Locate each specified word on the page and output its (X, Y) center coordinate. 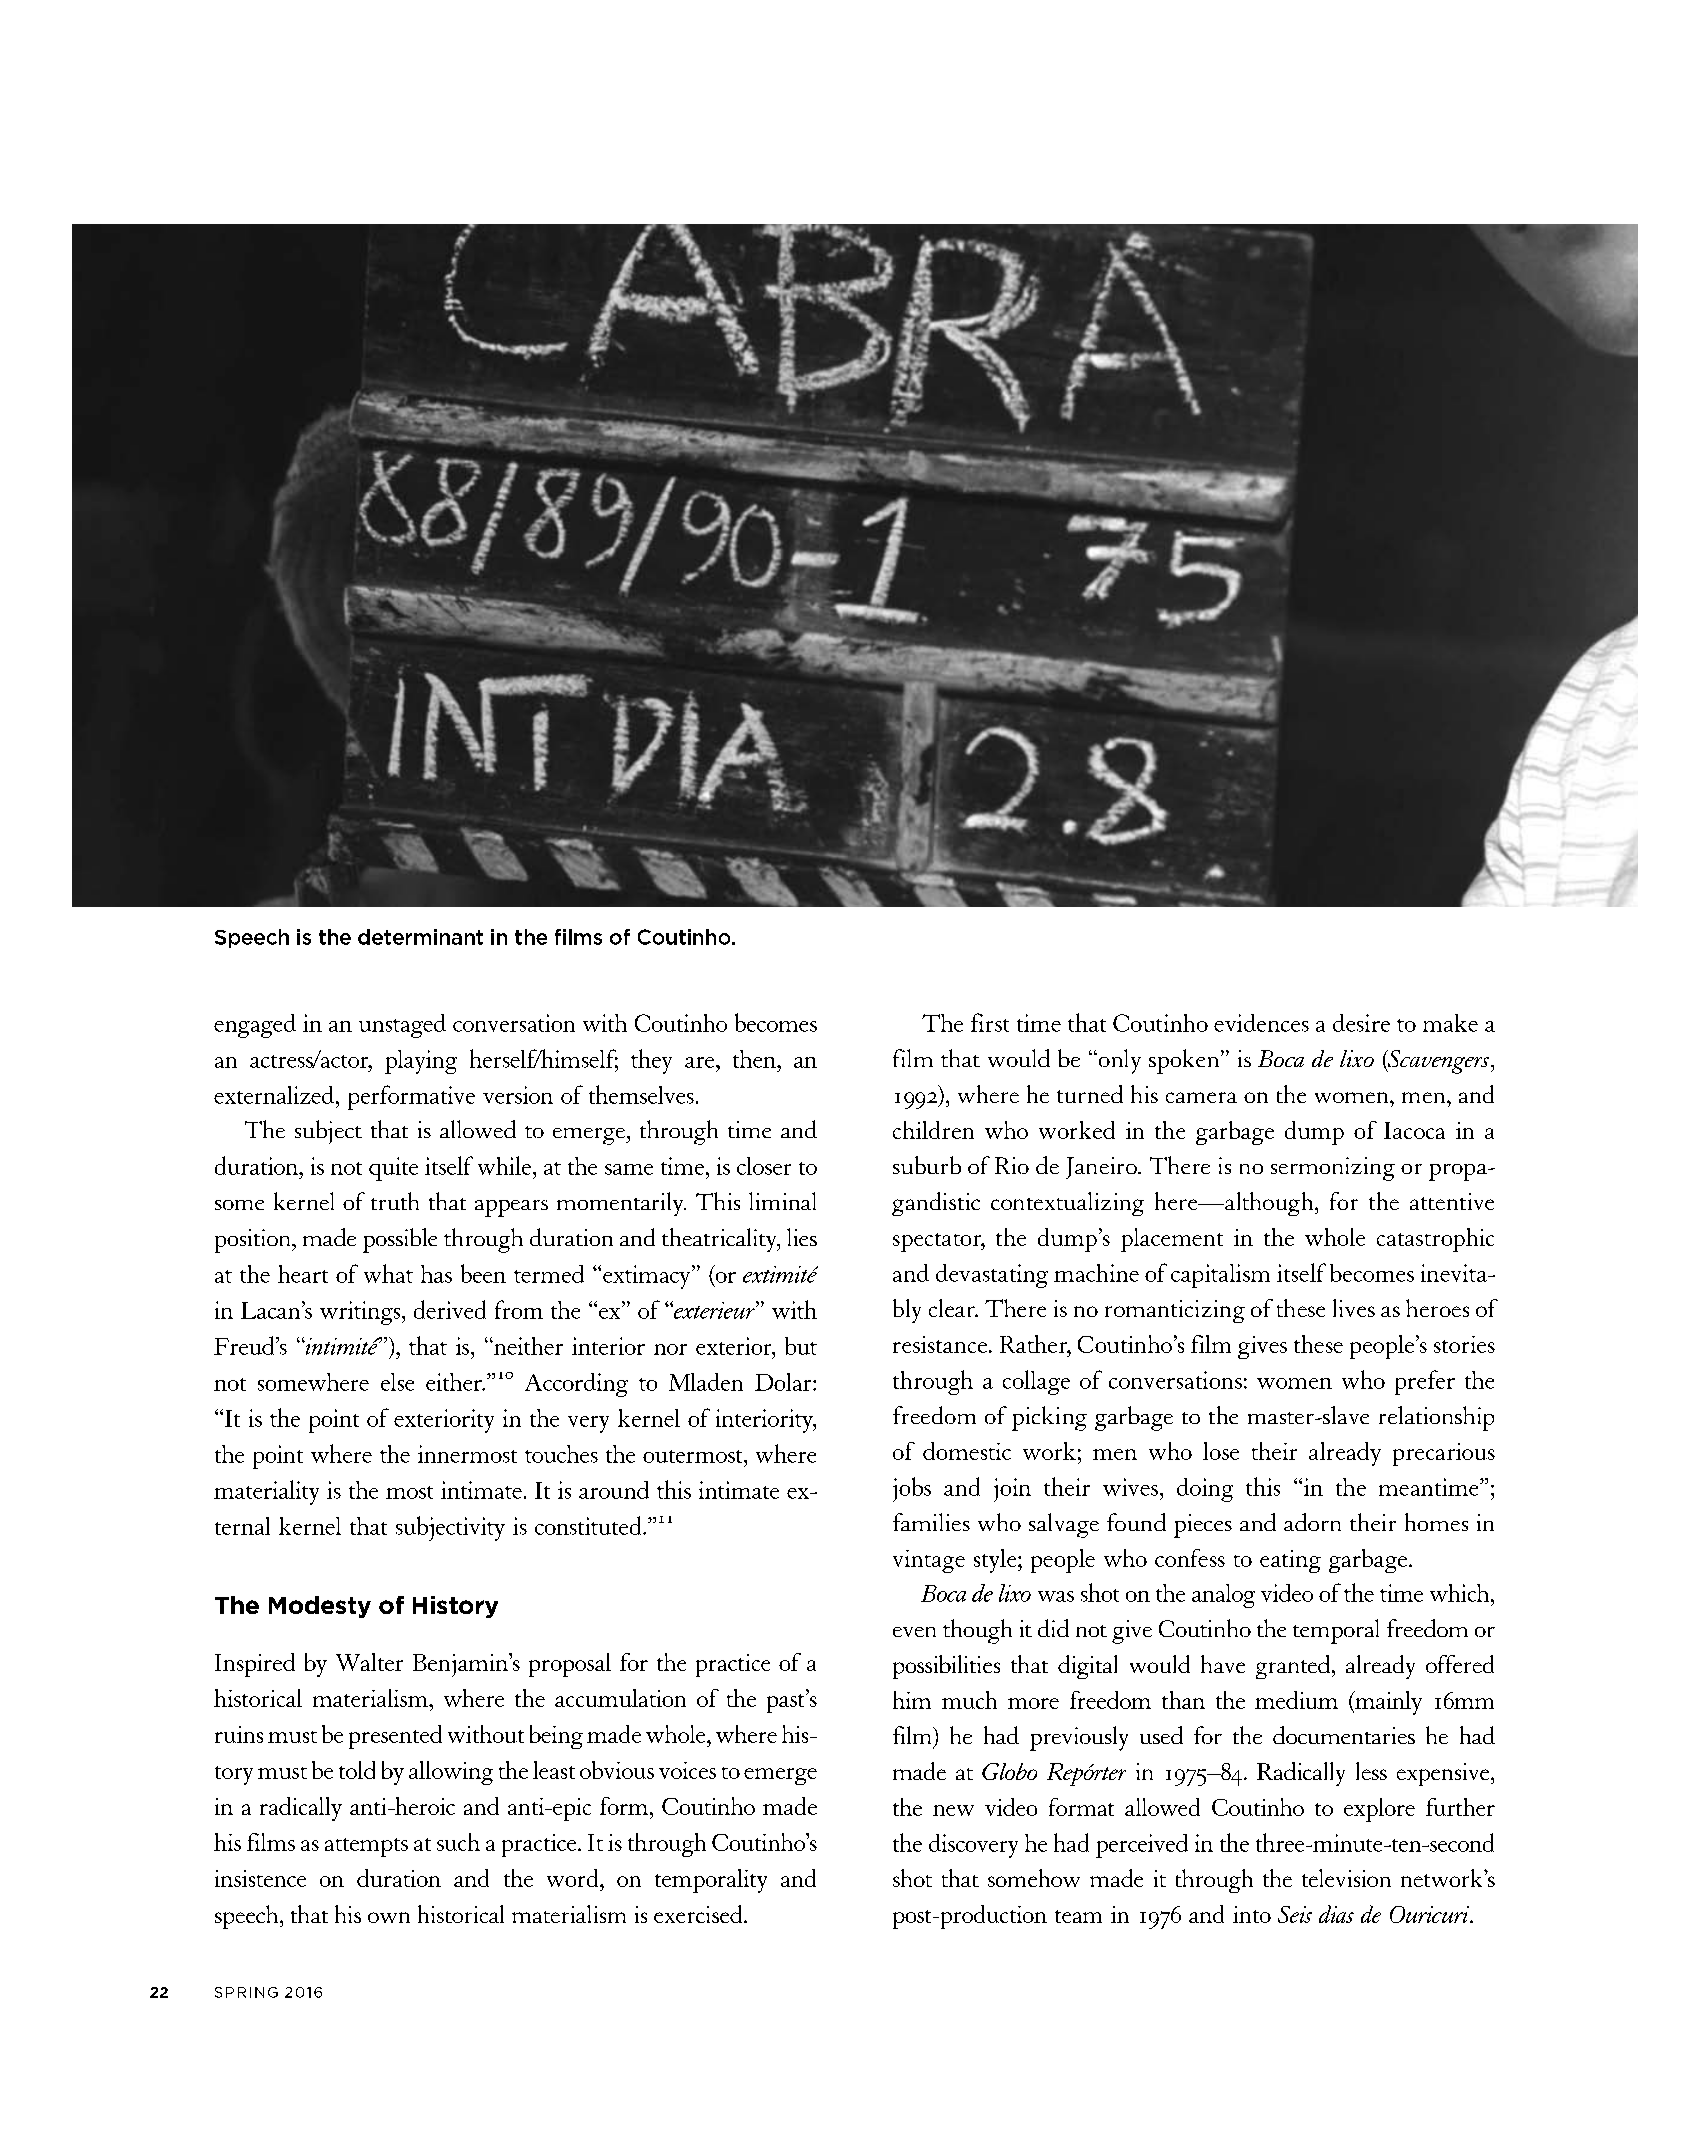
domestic (967, 1451)
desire (1361, 1023)
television (1346, 1878)
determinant (420, 937)
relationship (1436, 1418)
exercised (699, 1914)
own (389, 1917)
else (397, 1382)
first (990, 1022)
